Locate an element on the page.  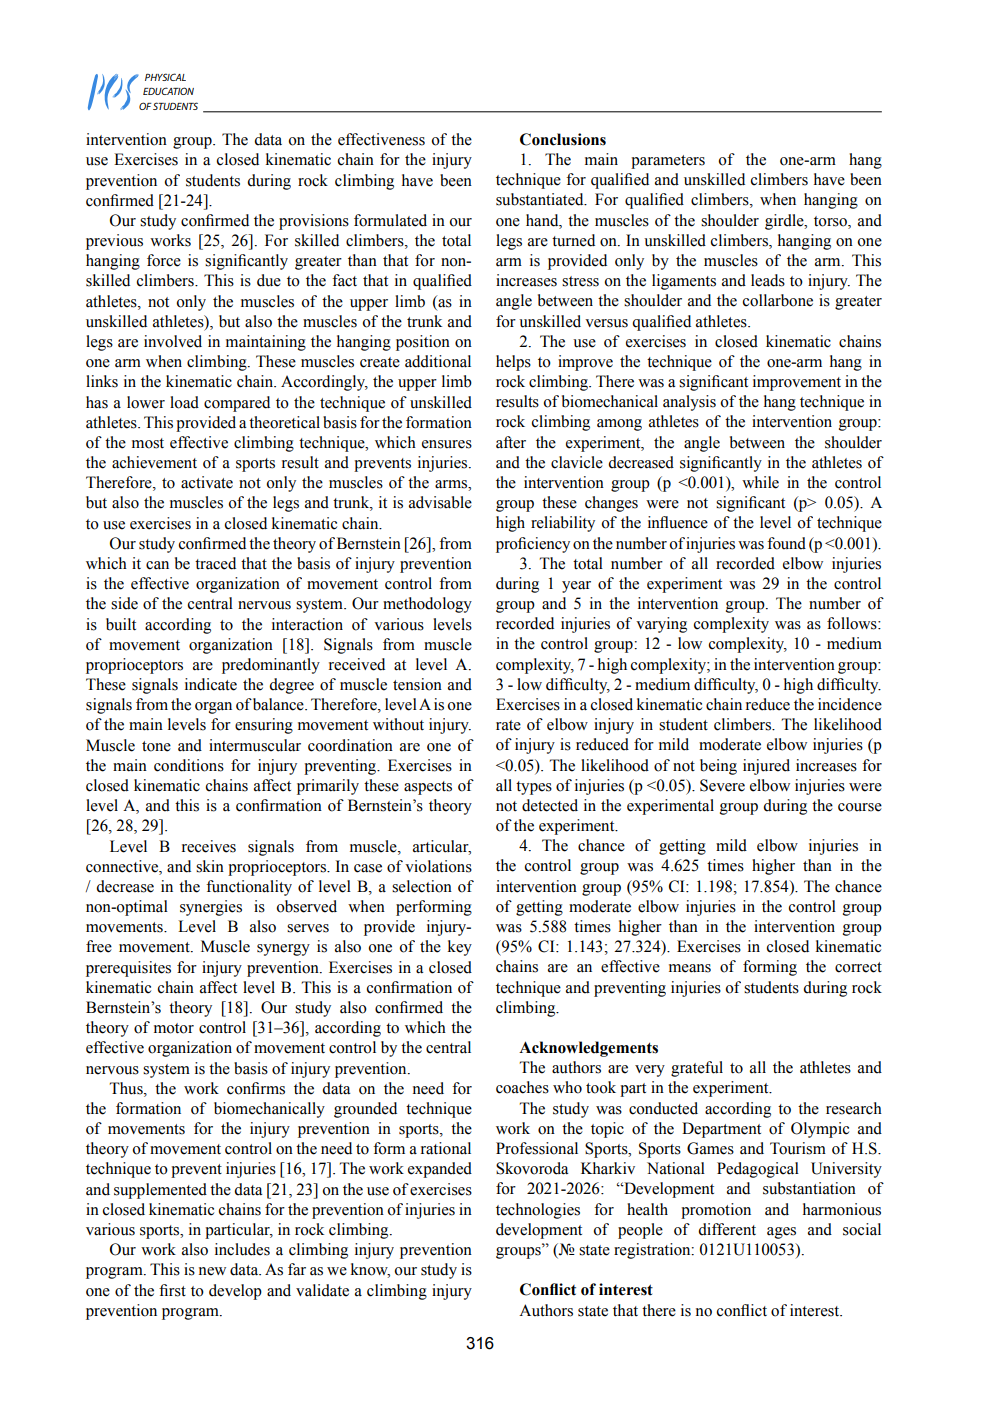
while is located at coordinates (760, 482).
